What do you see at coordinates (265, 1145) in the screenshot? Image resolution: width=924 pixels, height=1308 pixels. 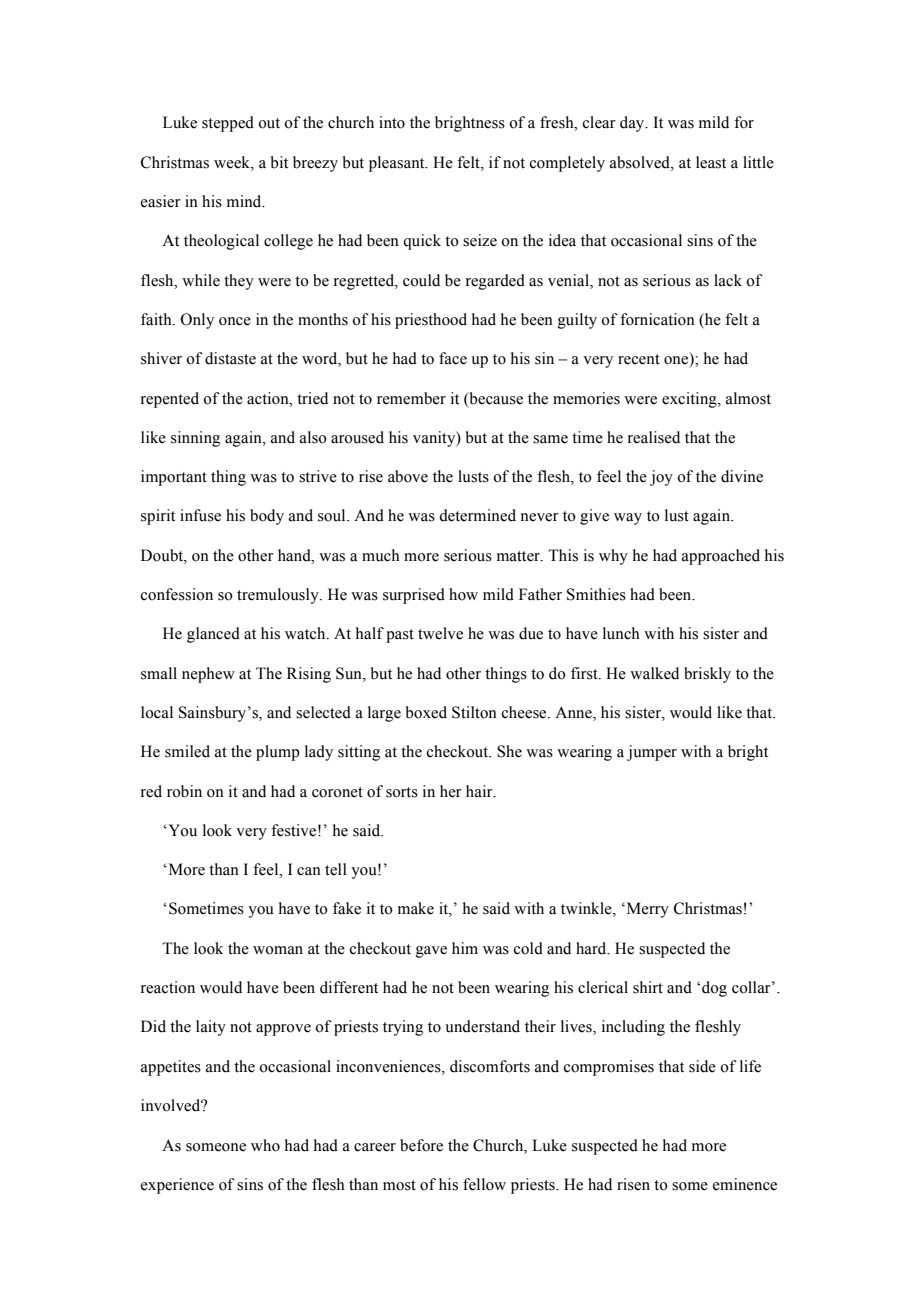 I see `who` at bounding box center [265, 1145].
